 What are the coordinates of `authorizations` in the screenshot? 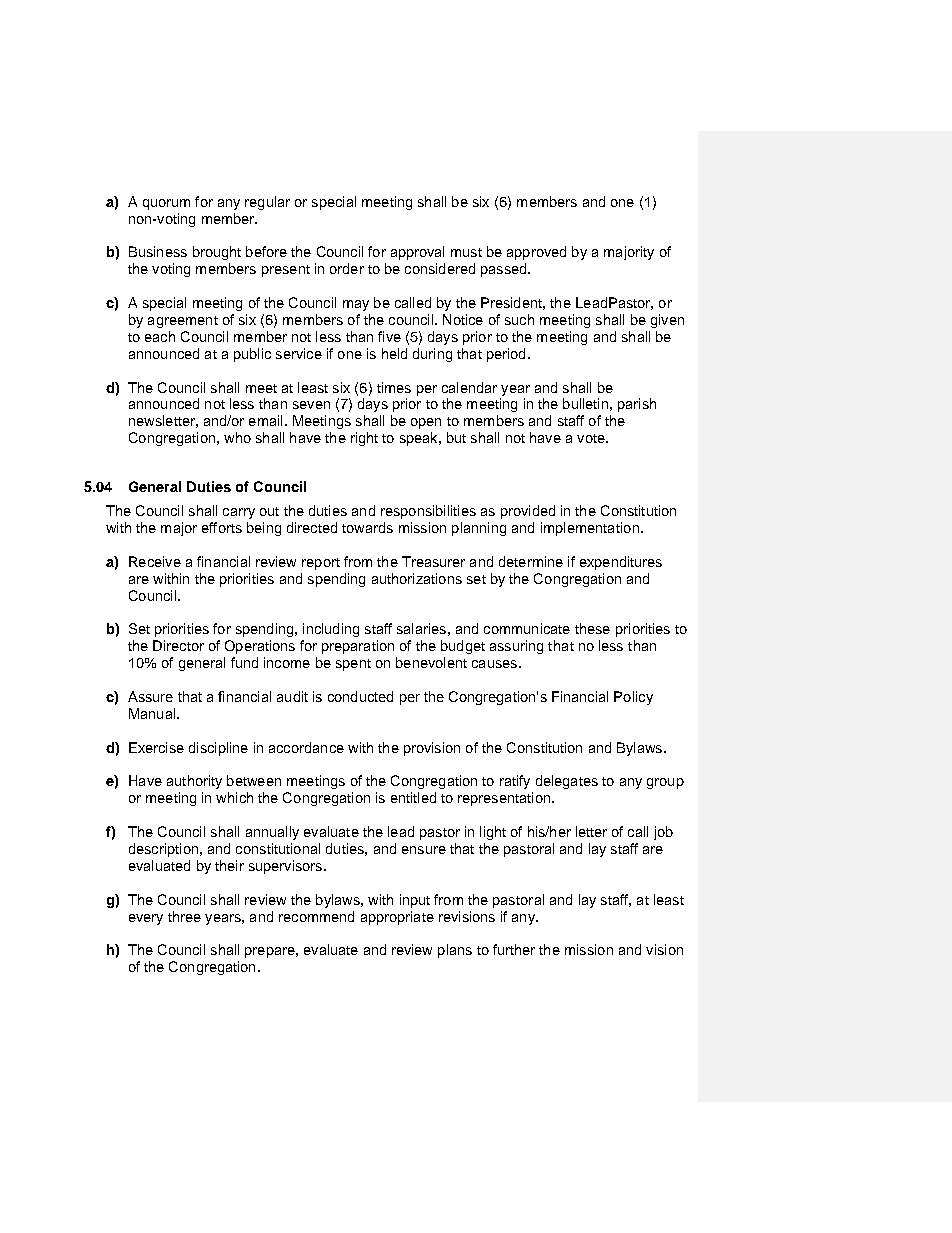 It's located at (417, 578).
